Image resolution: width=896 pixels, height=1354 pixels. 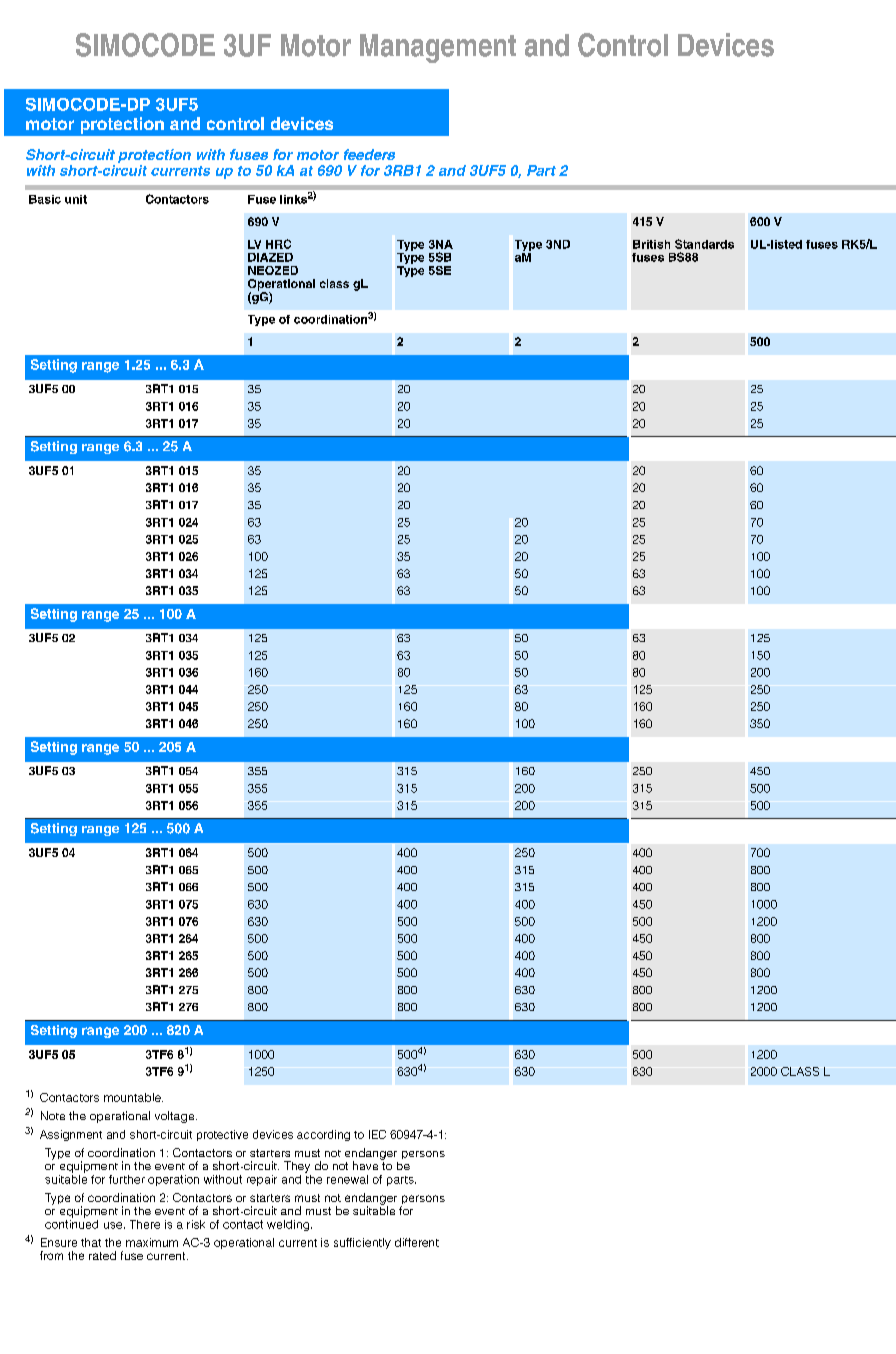 I want to click on Basic, so click(x=45, y=199).
